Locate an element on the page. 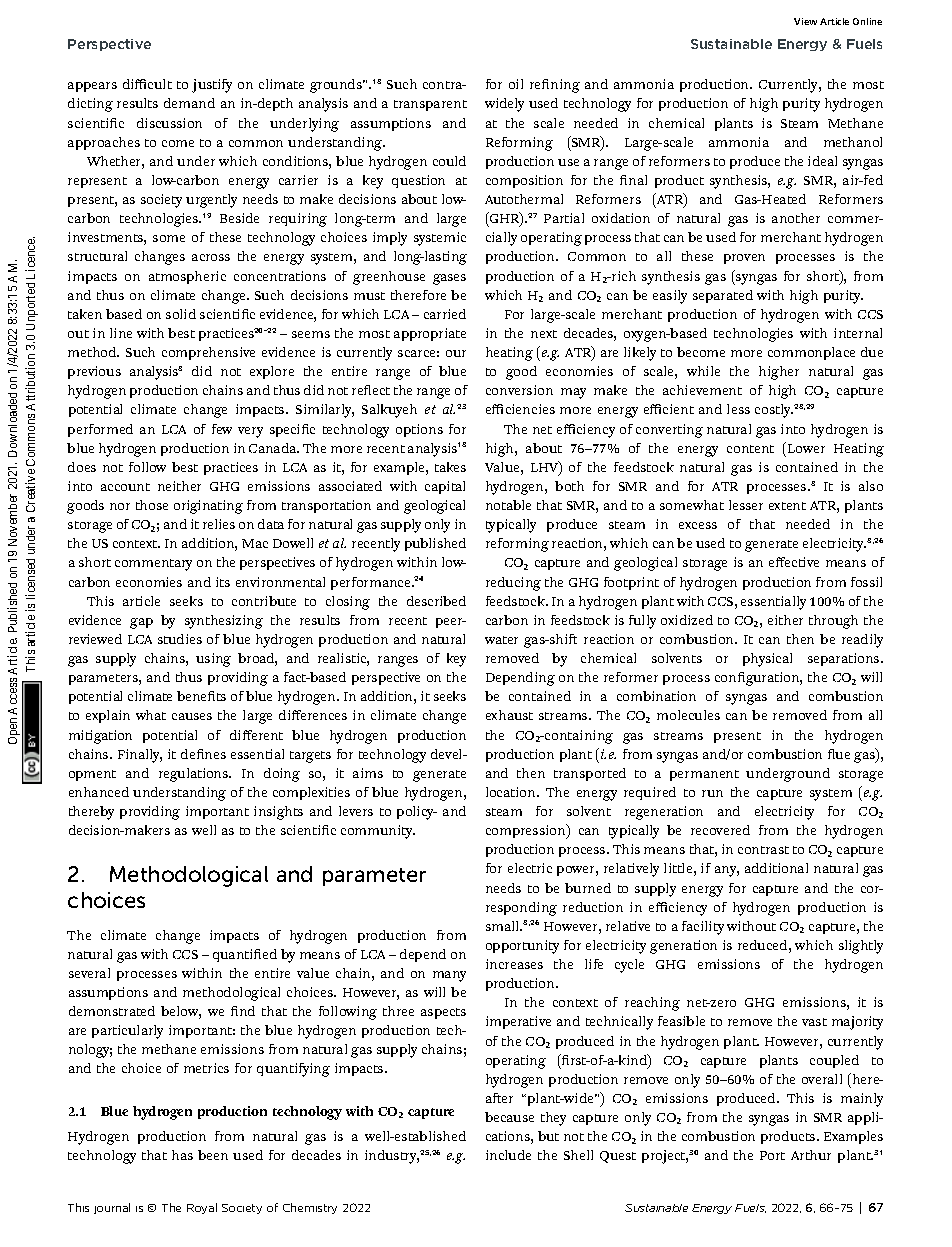 The width and height of the page is (952, 1247). ideal is located at coordinates (822, 161).
